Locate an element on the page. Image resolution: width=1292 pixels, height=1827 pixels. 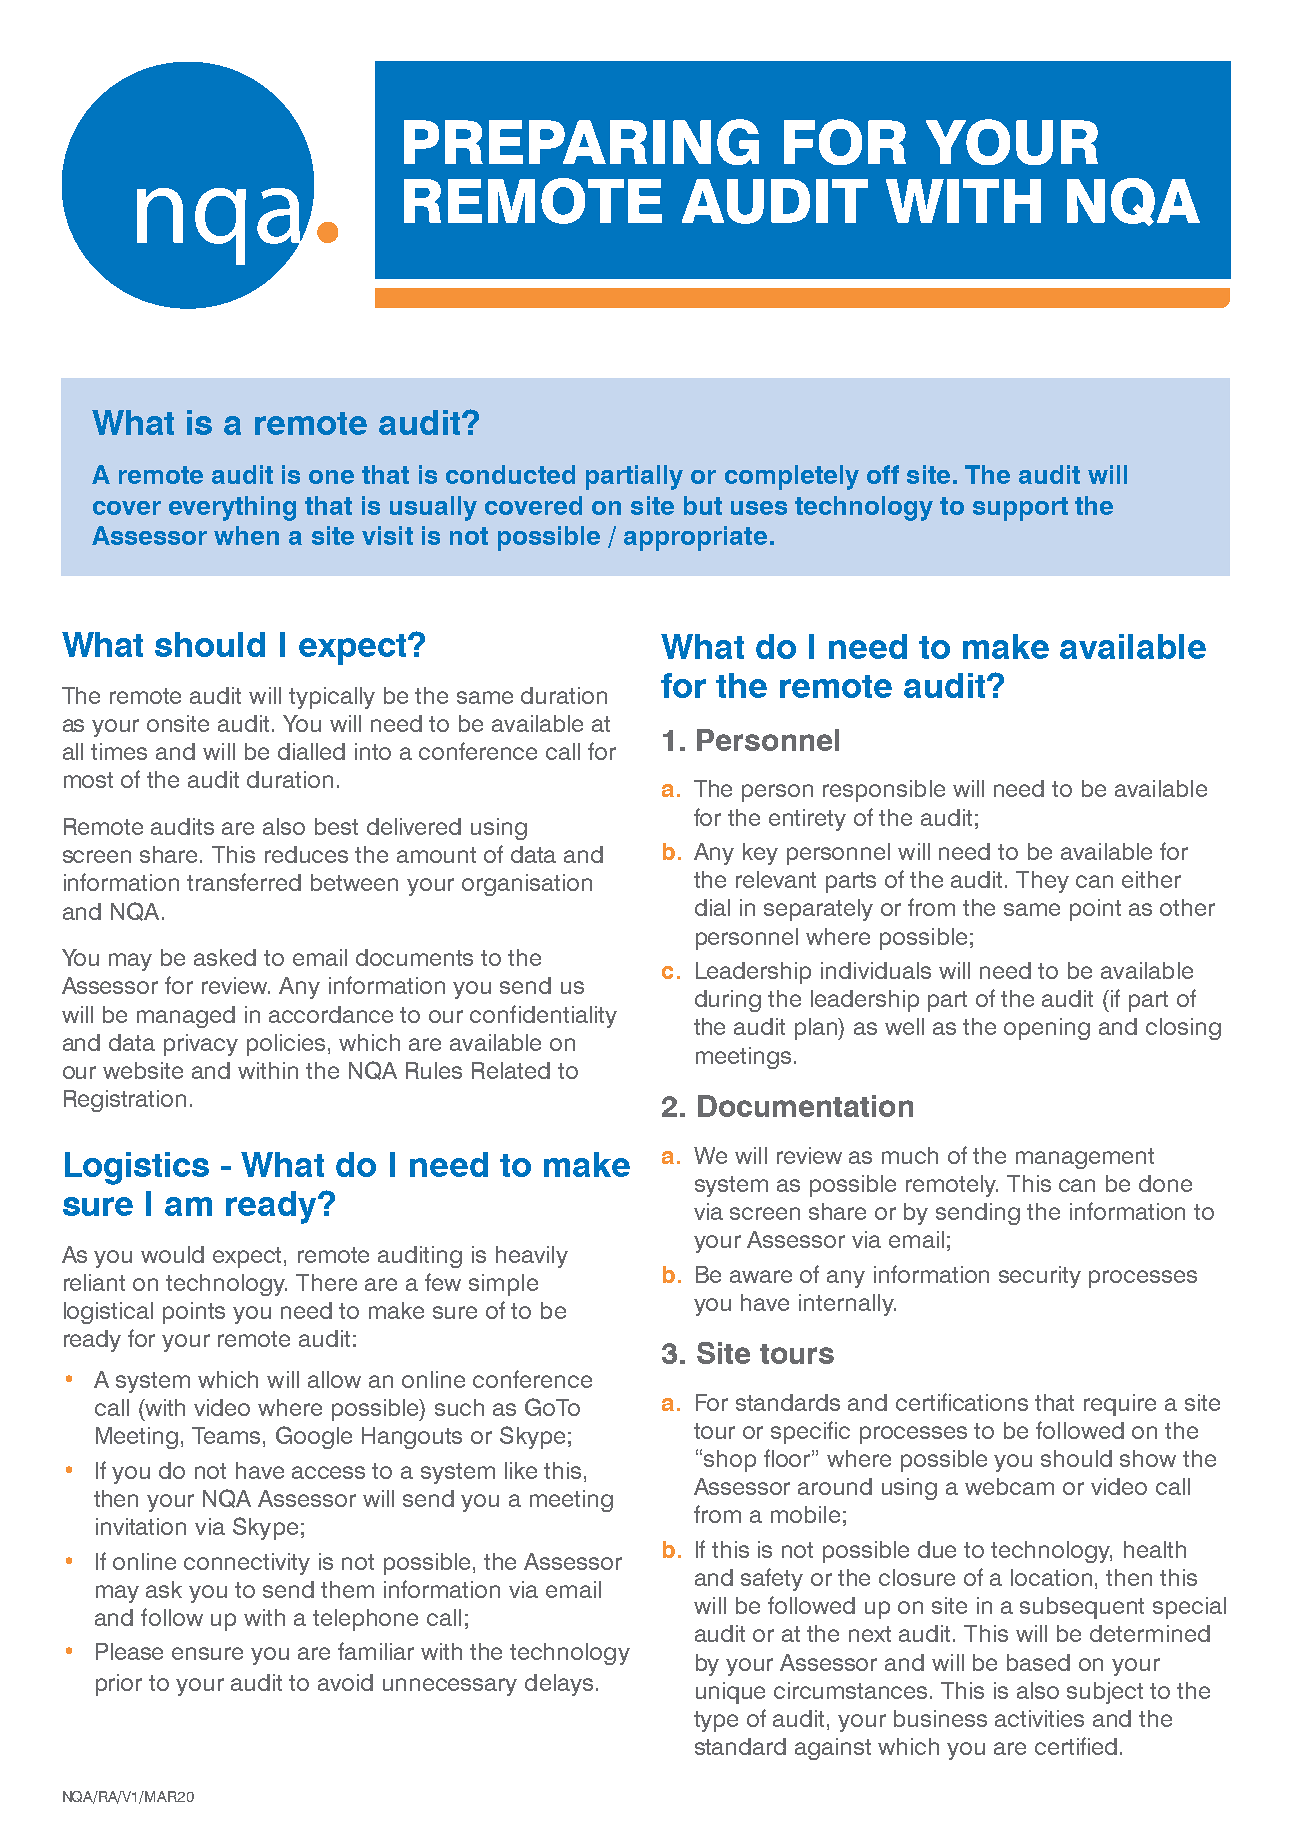
activities is located at coordinates (1039, 1718).
